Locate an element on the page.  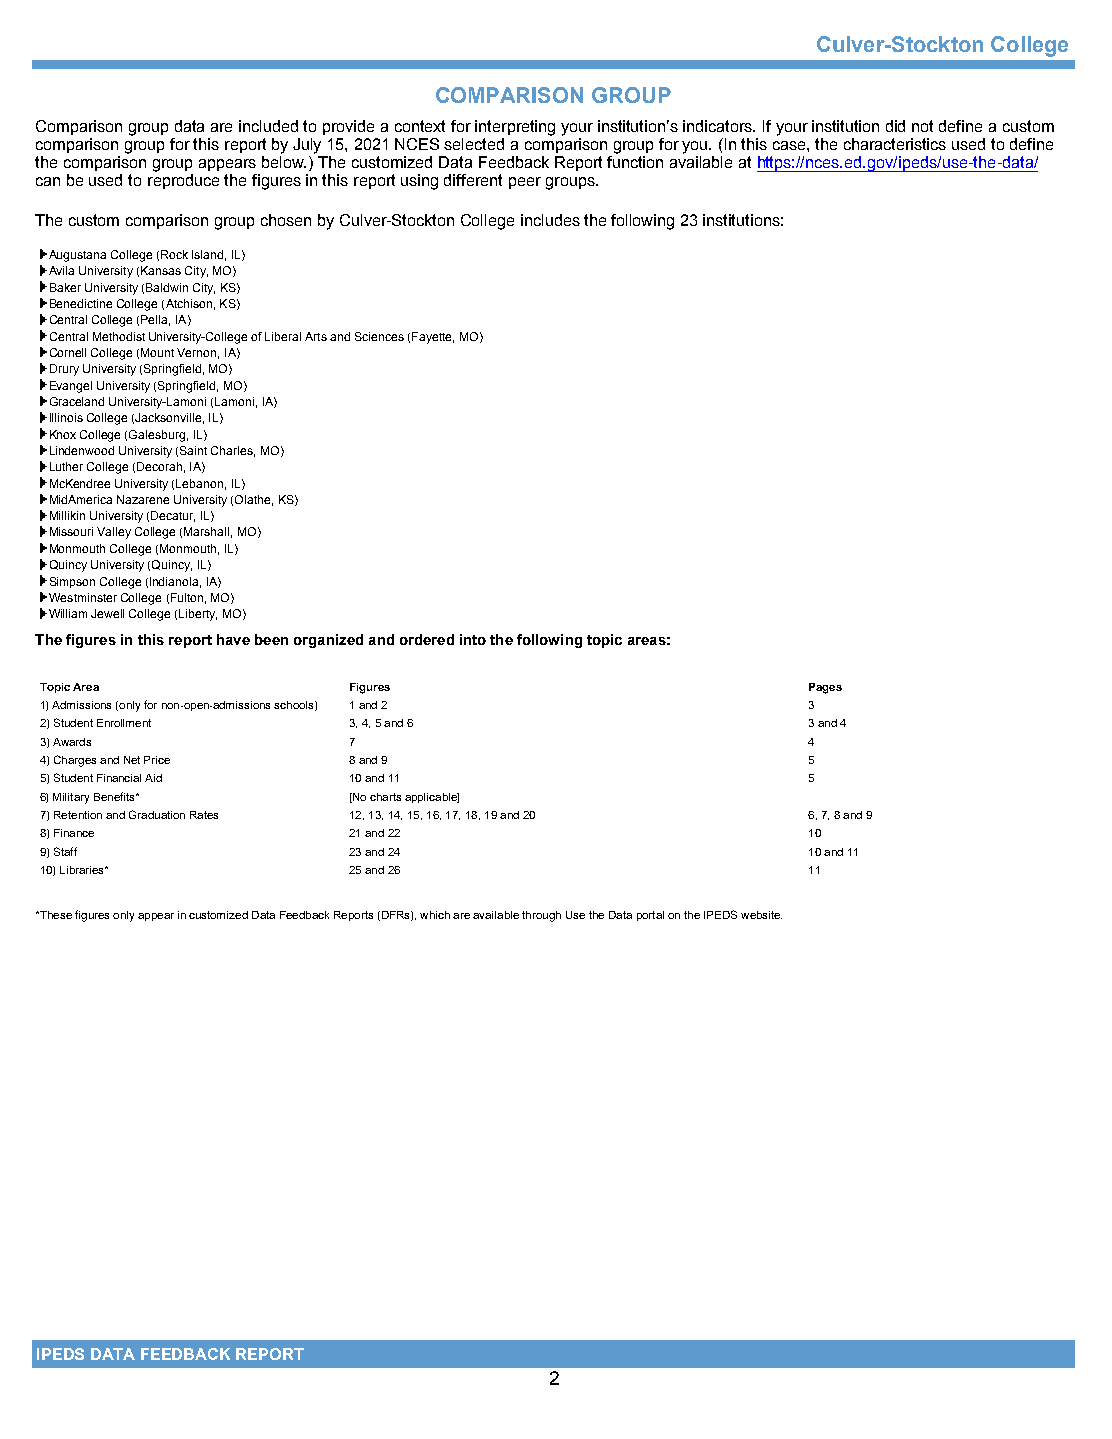
Enrollment is located at coordinates (124, 723).
